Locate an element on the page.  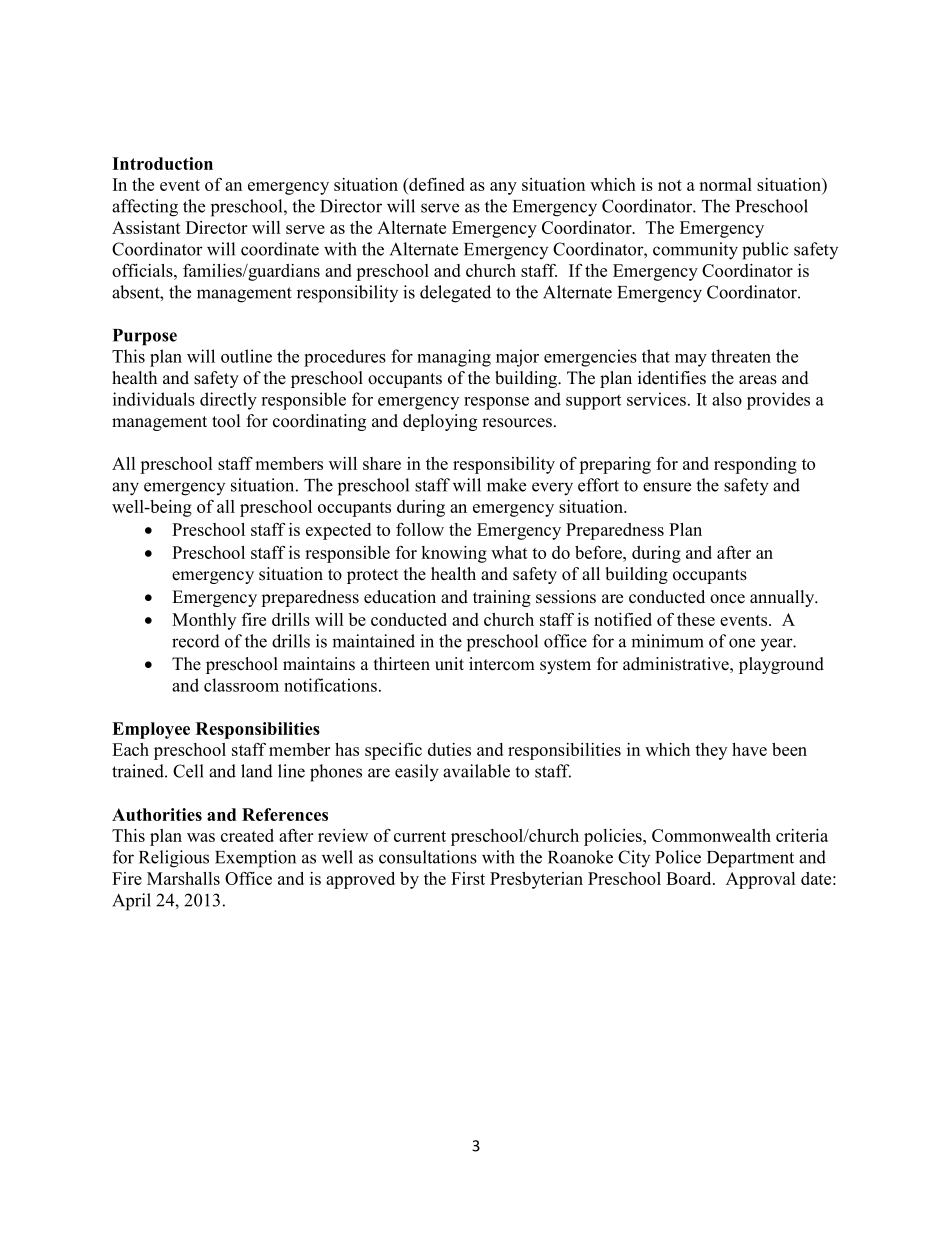
defined is located at coordinates (436, 184).
